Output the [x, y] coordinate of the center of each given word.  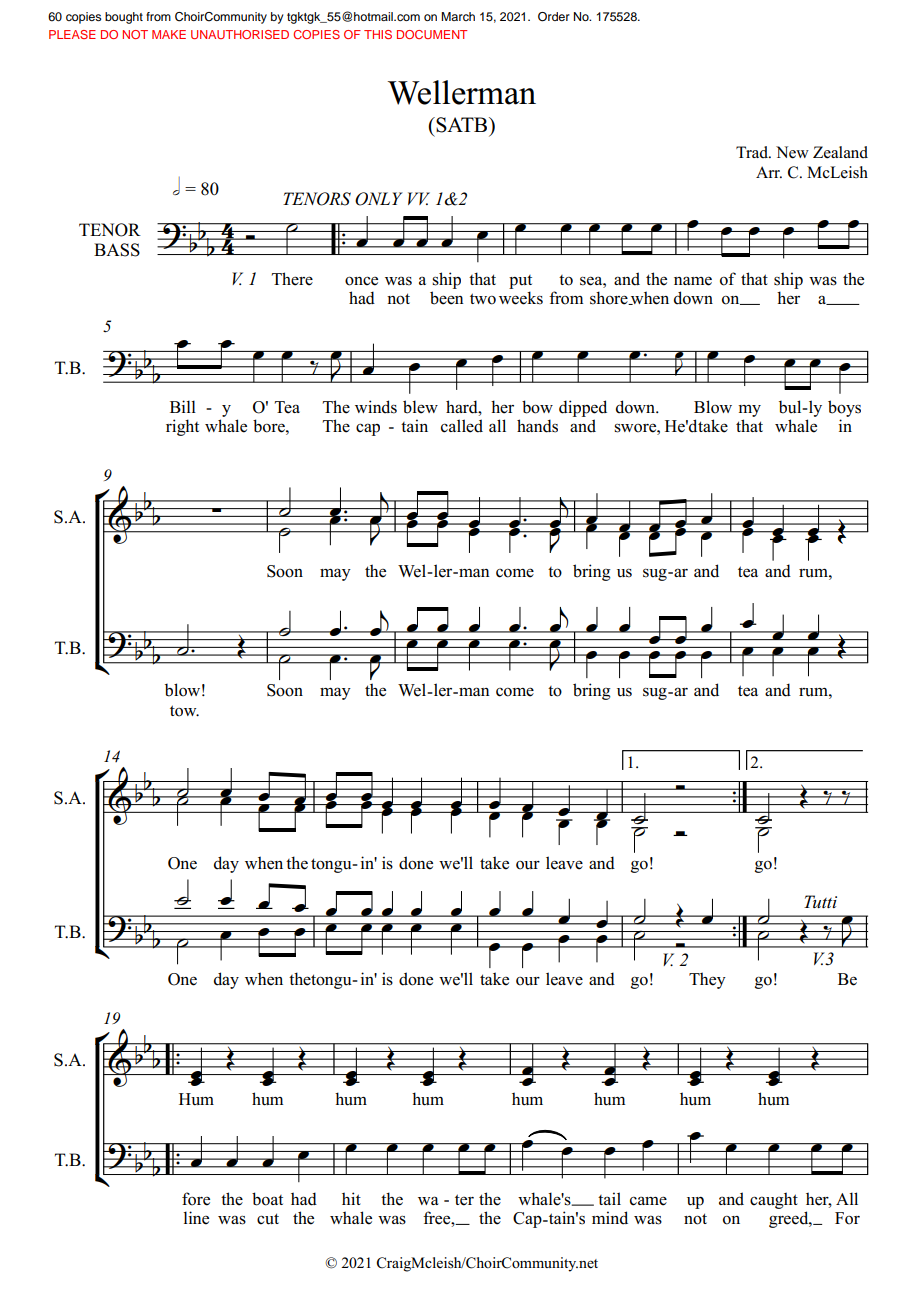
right [182, 427]
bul [791, 407]
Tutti [820, 901]
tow [184, 711]
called [462, 426]
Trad [753, 152]
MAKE [169, 34]
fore [196, 1199]
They [707, 980]
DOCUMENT [432, 34]
